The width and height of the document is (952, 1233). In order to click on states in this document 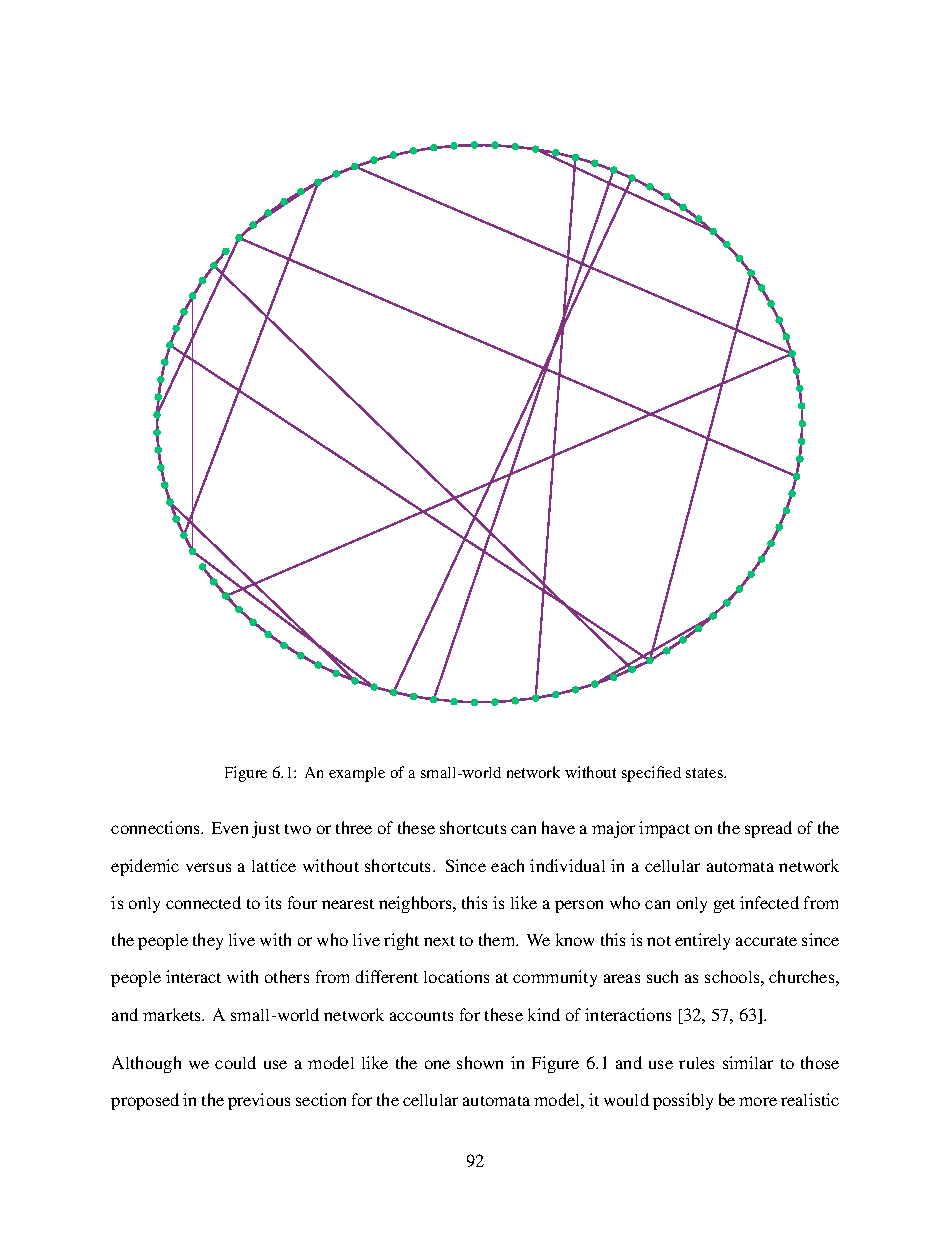, I will do `click(706, 773)`.
